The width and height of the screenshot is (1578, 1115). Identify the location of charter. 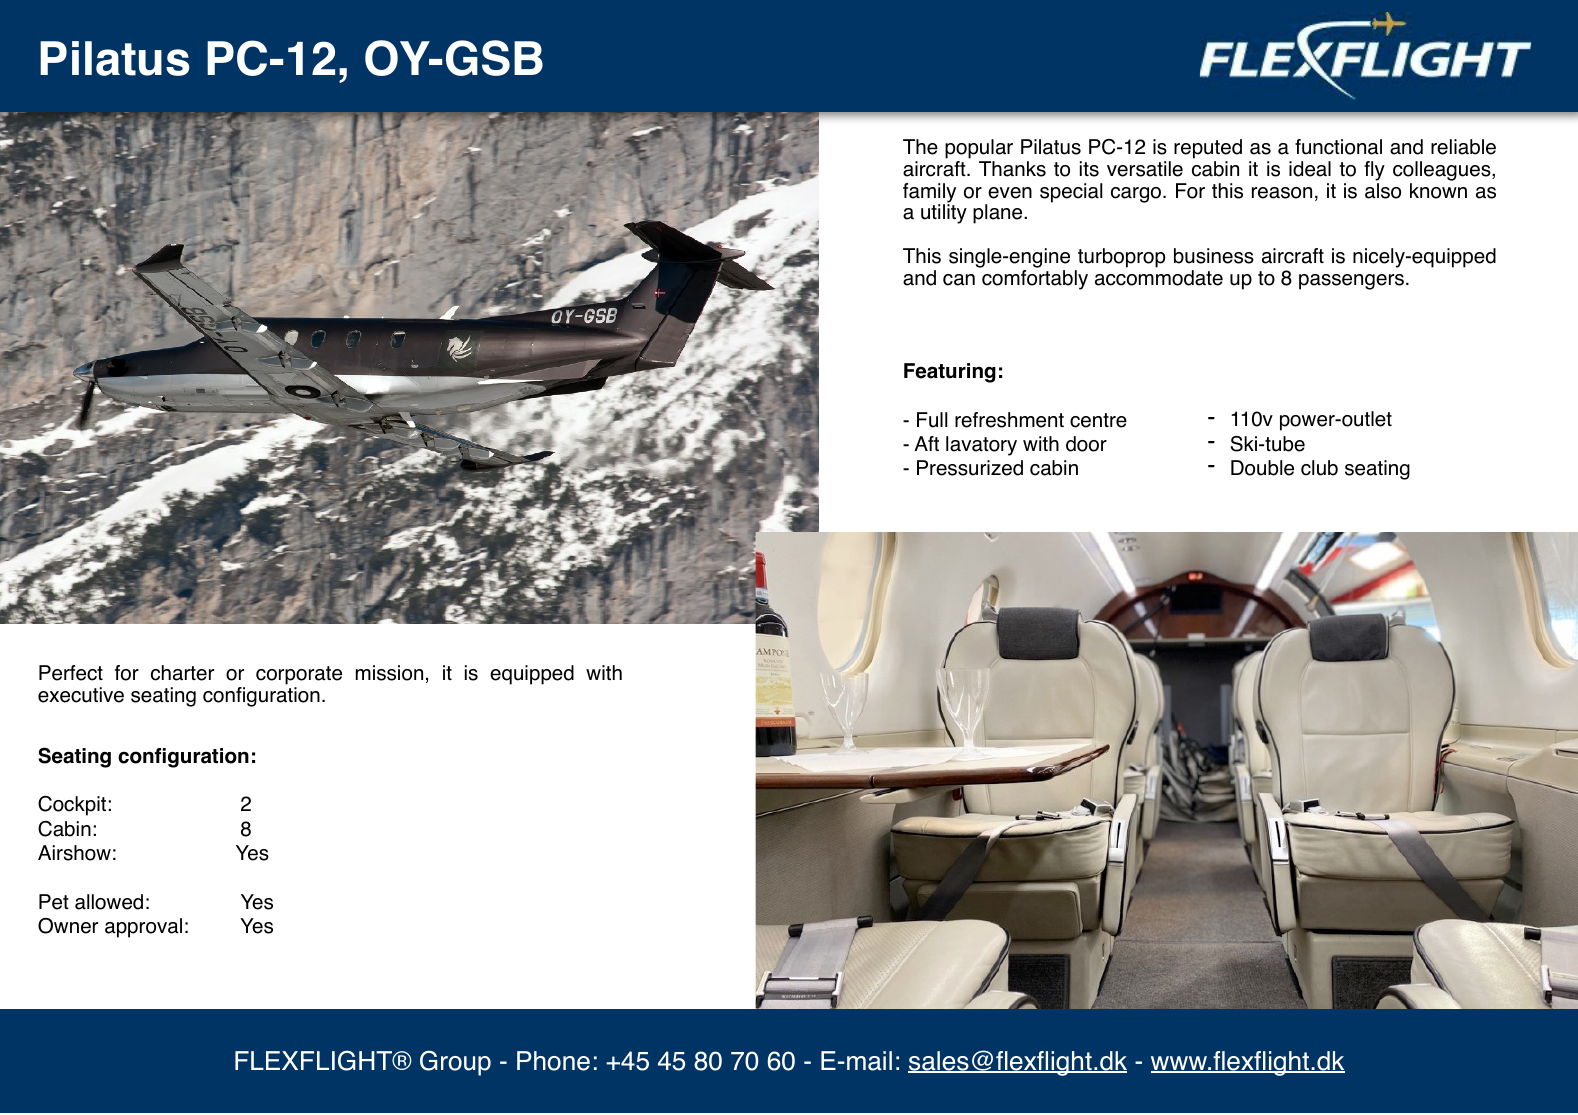
(182, 673).
